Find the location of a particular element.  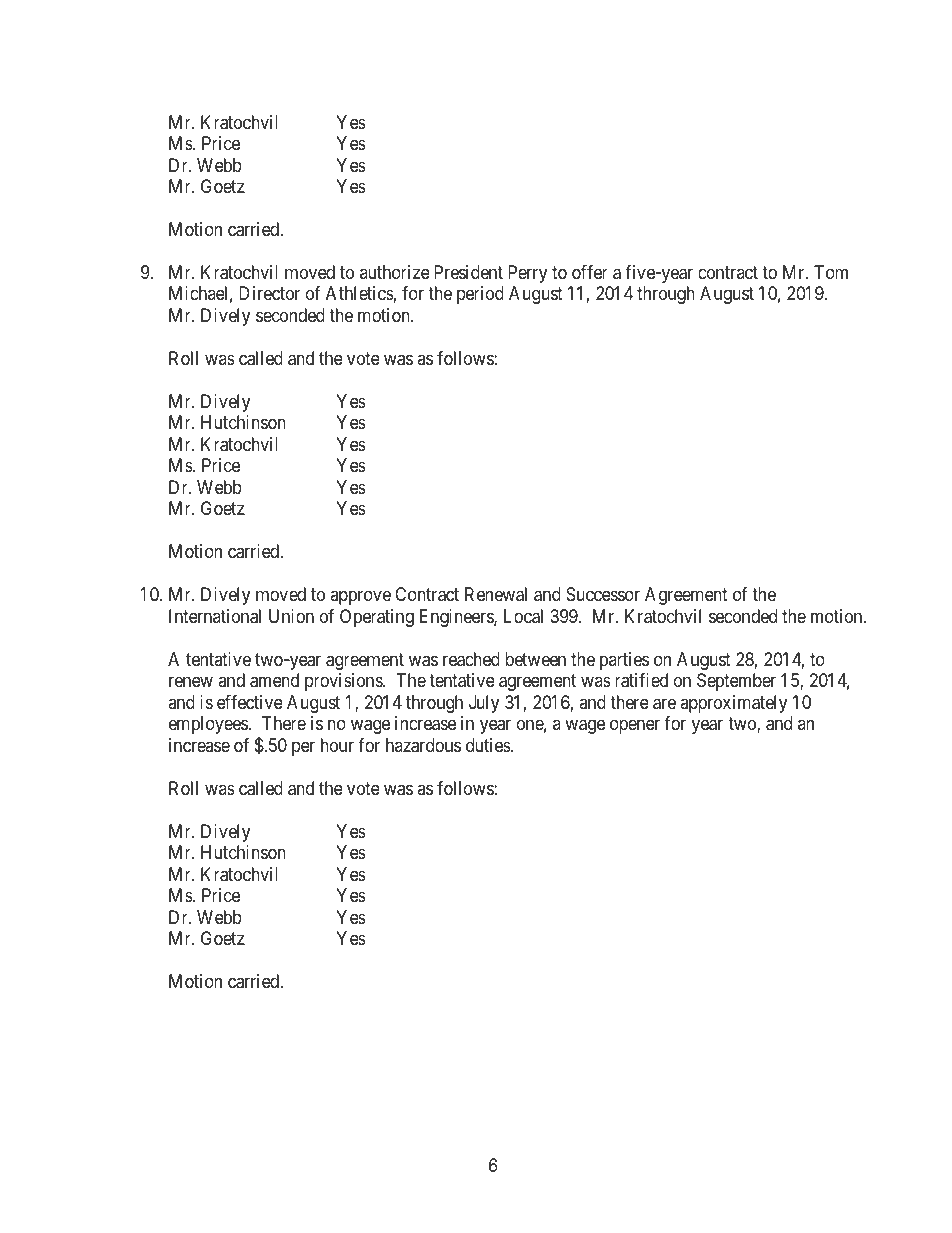

hour is located at coordinates (337, 745).
